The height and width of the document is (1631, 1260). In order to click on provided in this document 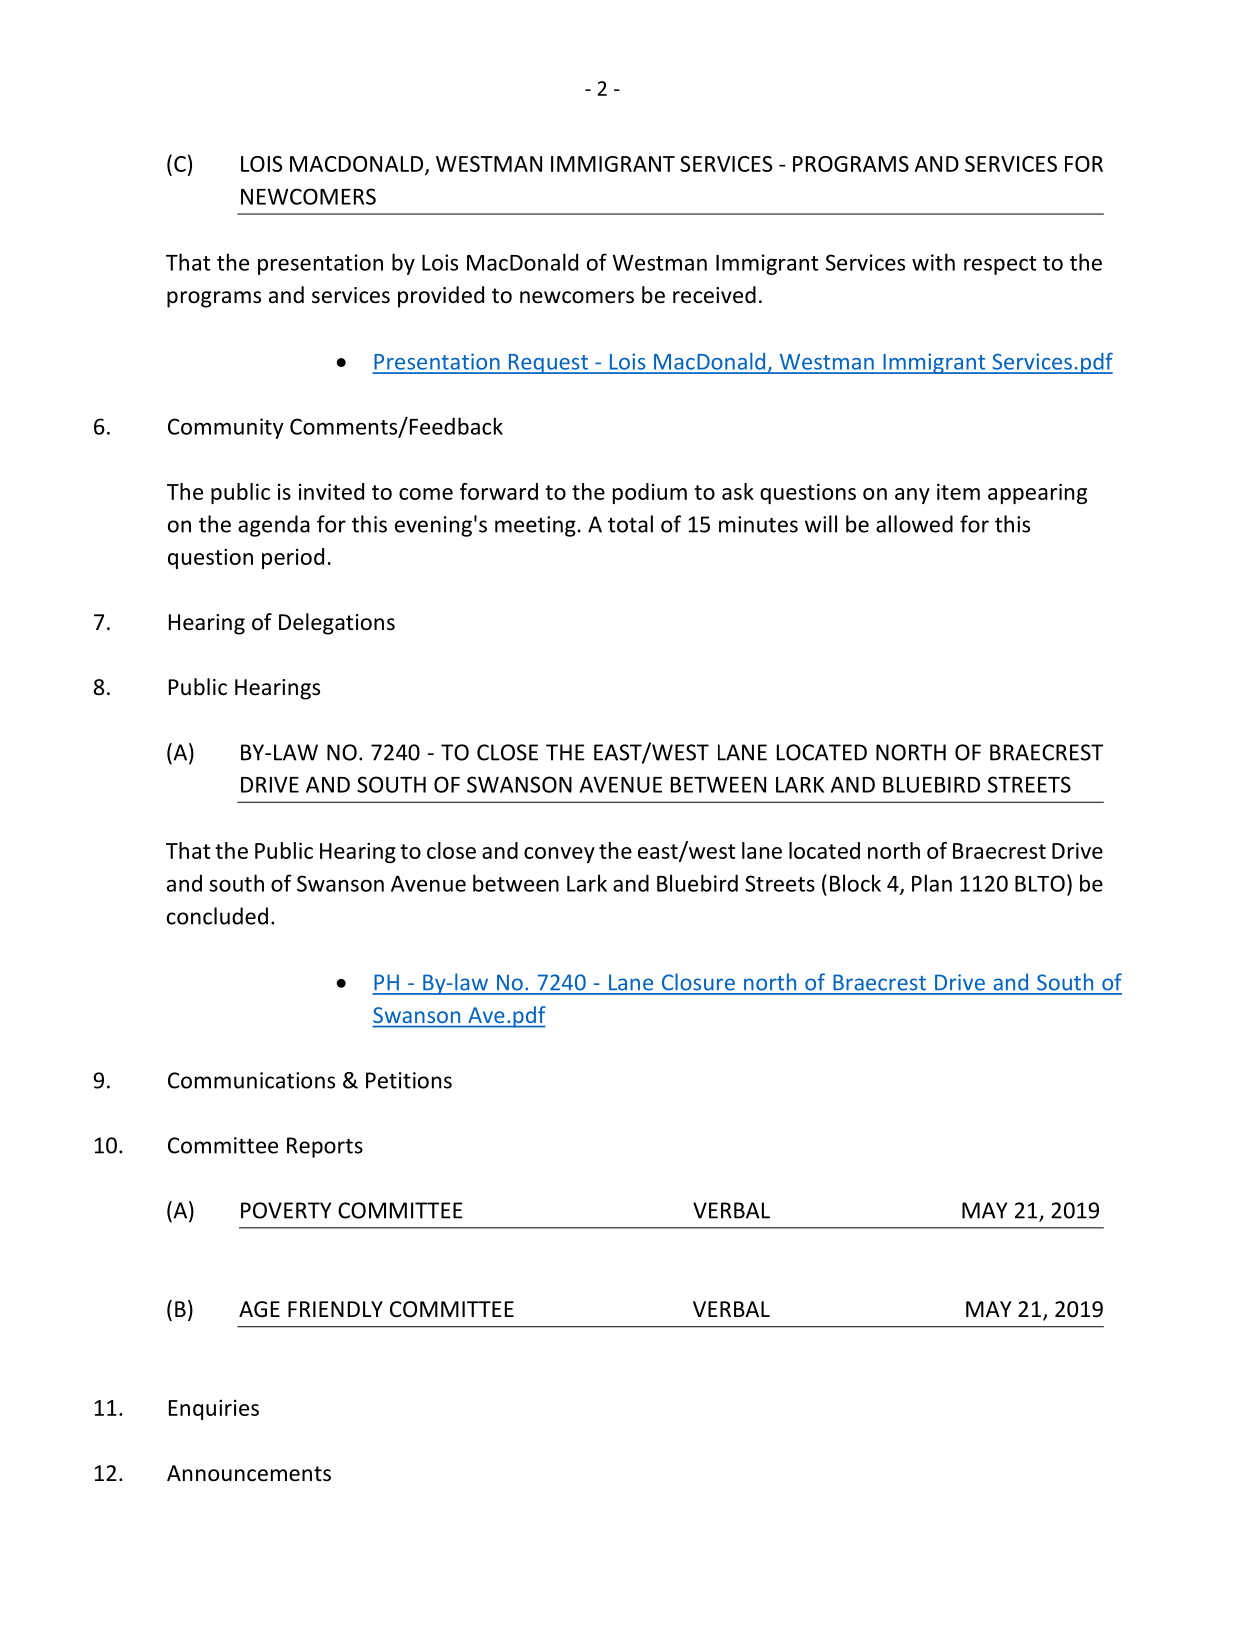, I will do `click(441, 297)`.
